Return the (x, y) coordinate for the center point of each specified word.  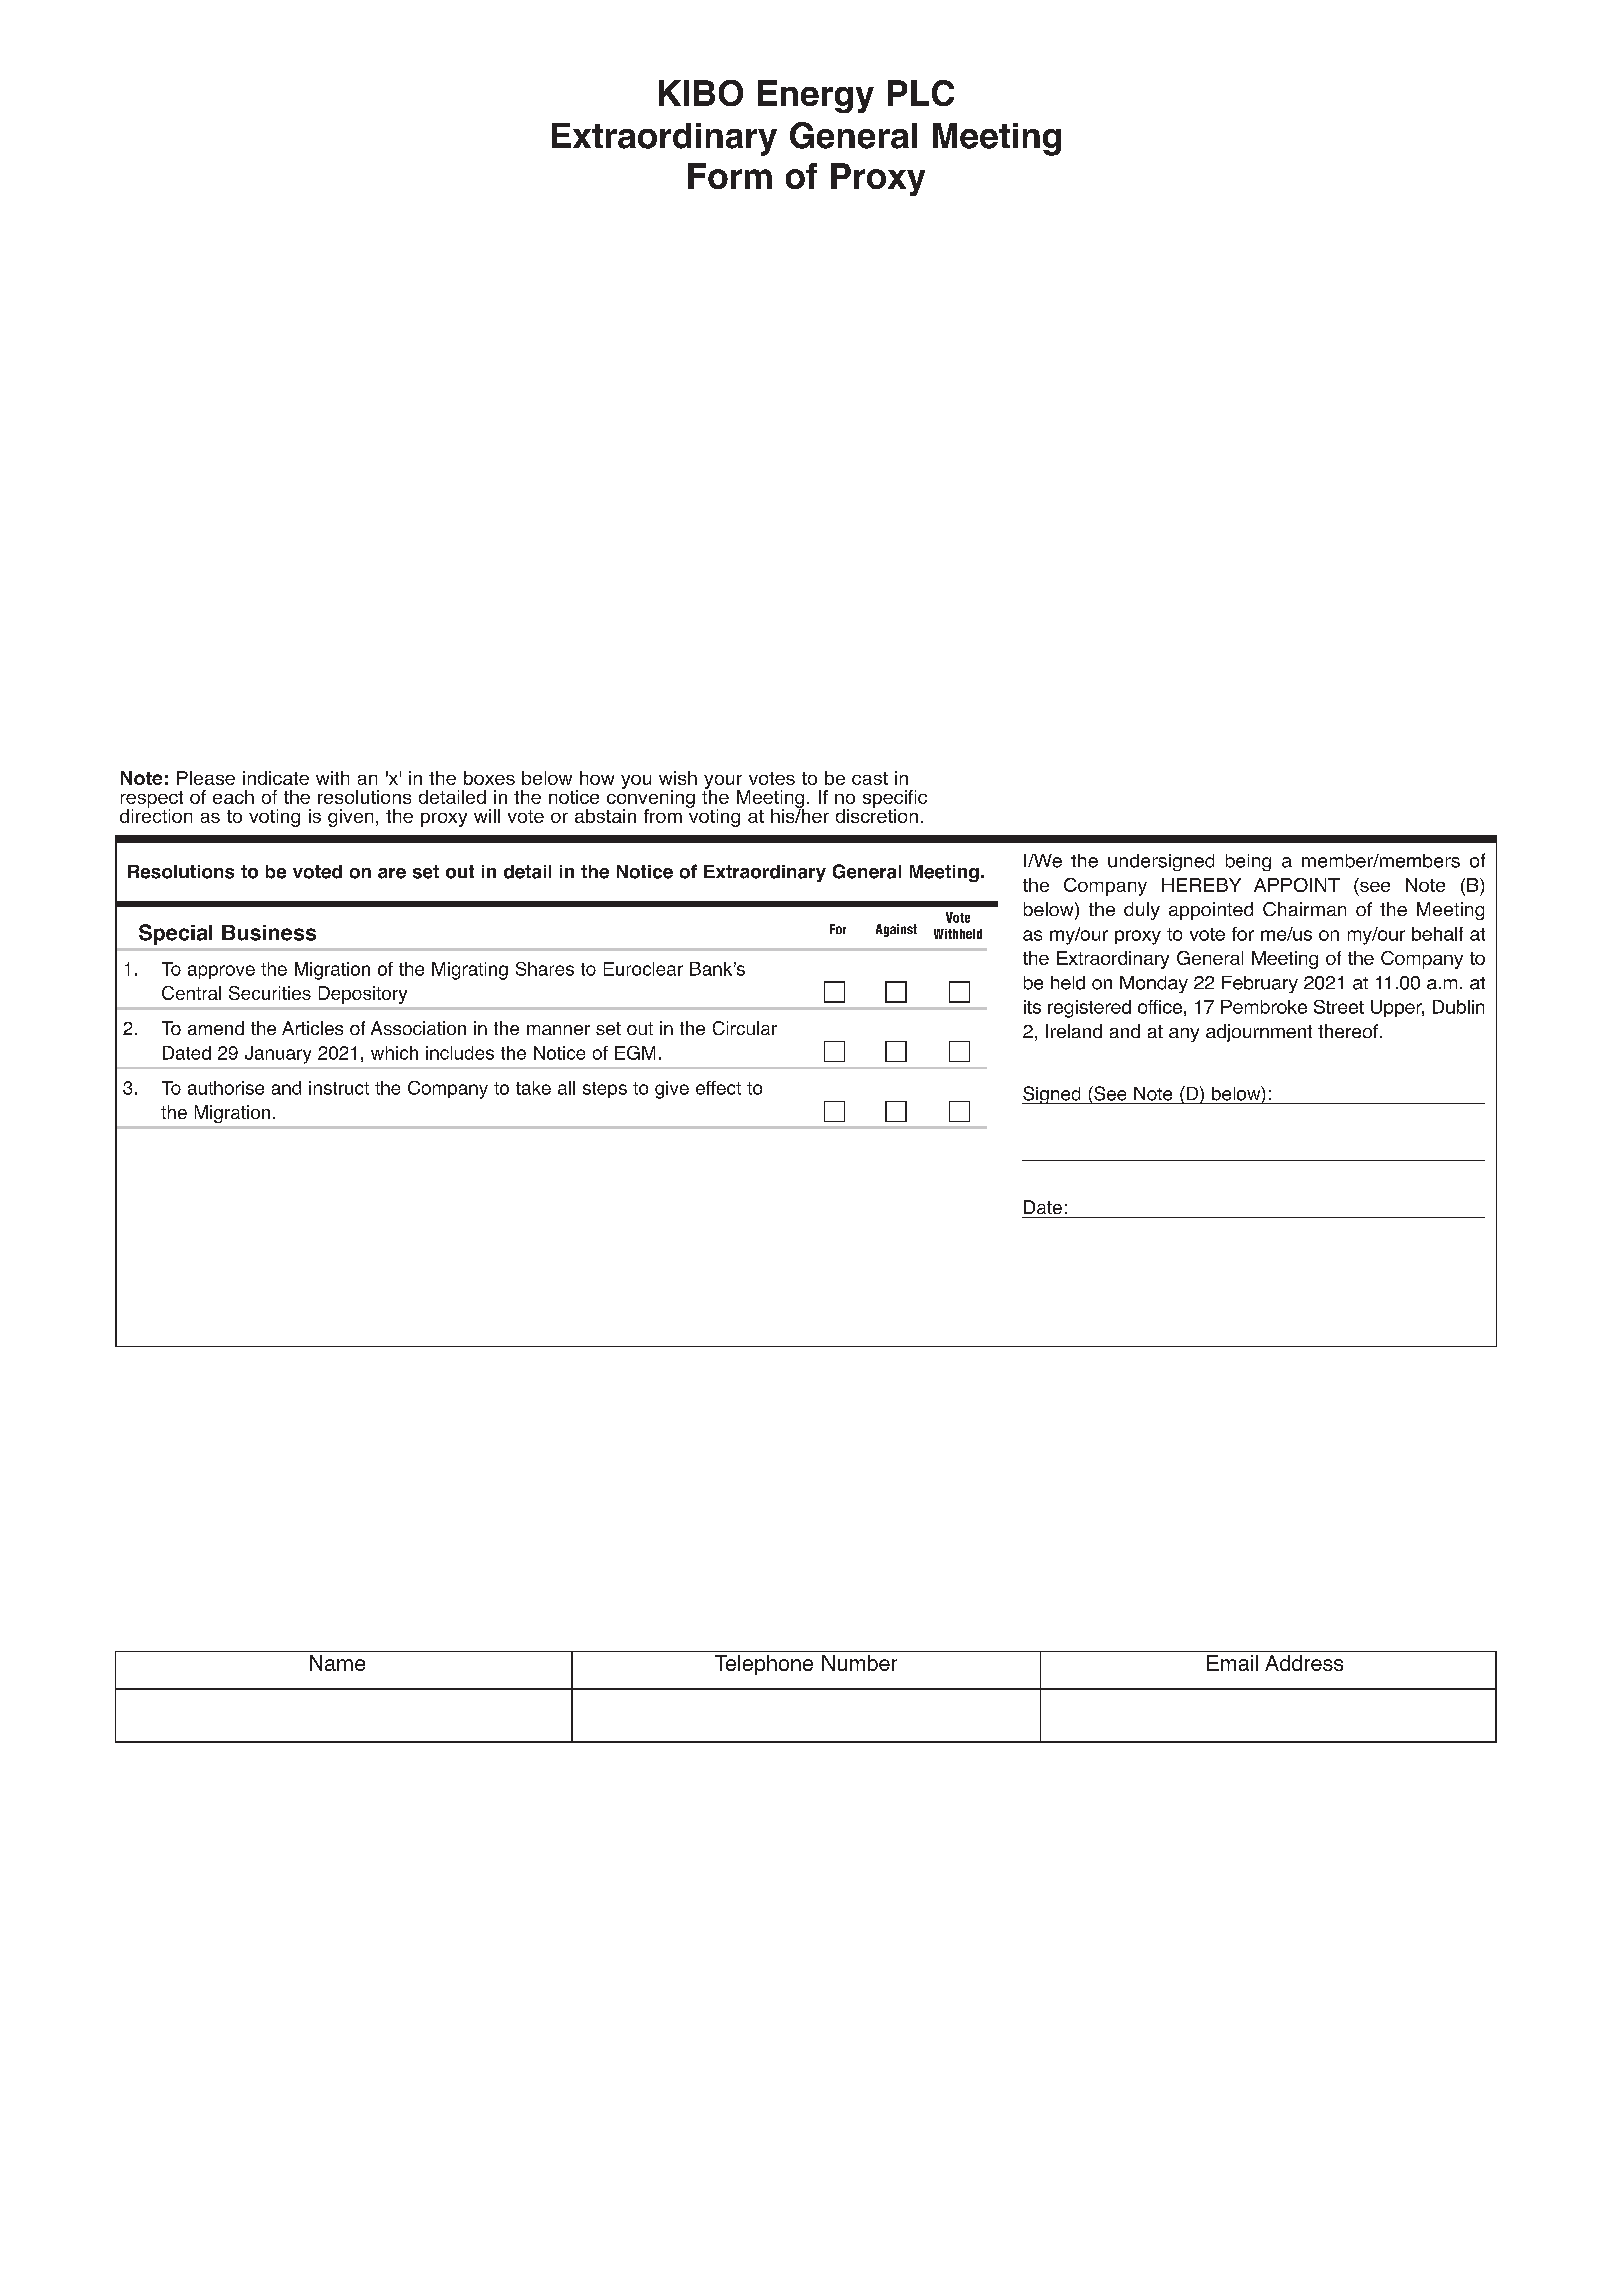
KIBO (701, 93)
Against (896, 930)
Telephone (764, 1665)
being (1248, 862)
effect (718, 1088)
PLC (921, 93)
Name (337, 1663)
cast (870, 778)
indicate (276, 778)
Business (269, 933)
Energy (816, 96)
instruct (339, 1088)
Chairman (1304, 909)
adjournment (1259, 1033)
